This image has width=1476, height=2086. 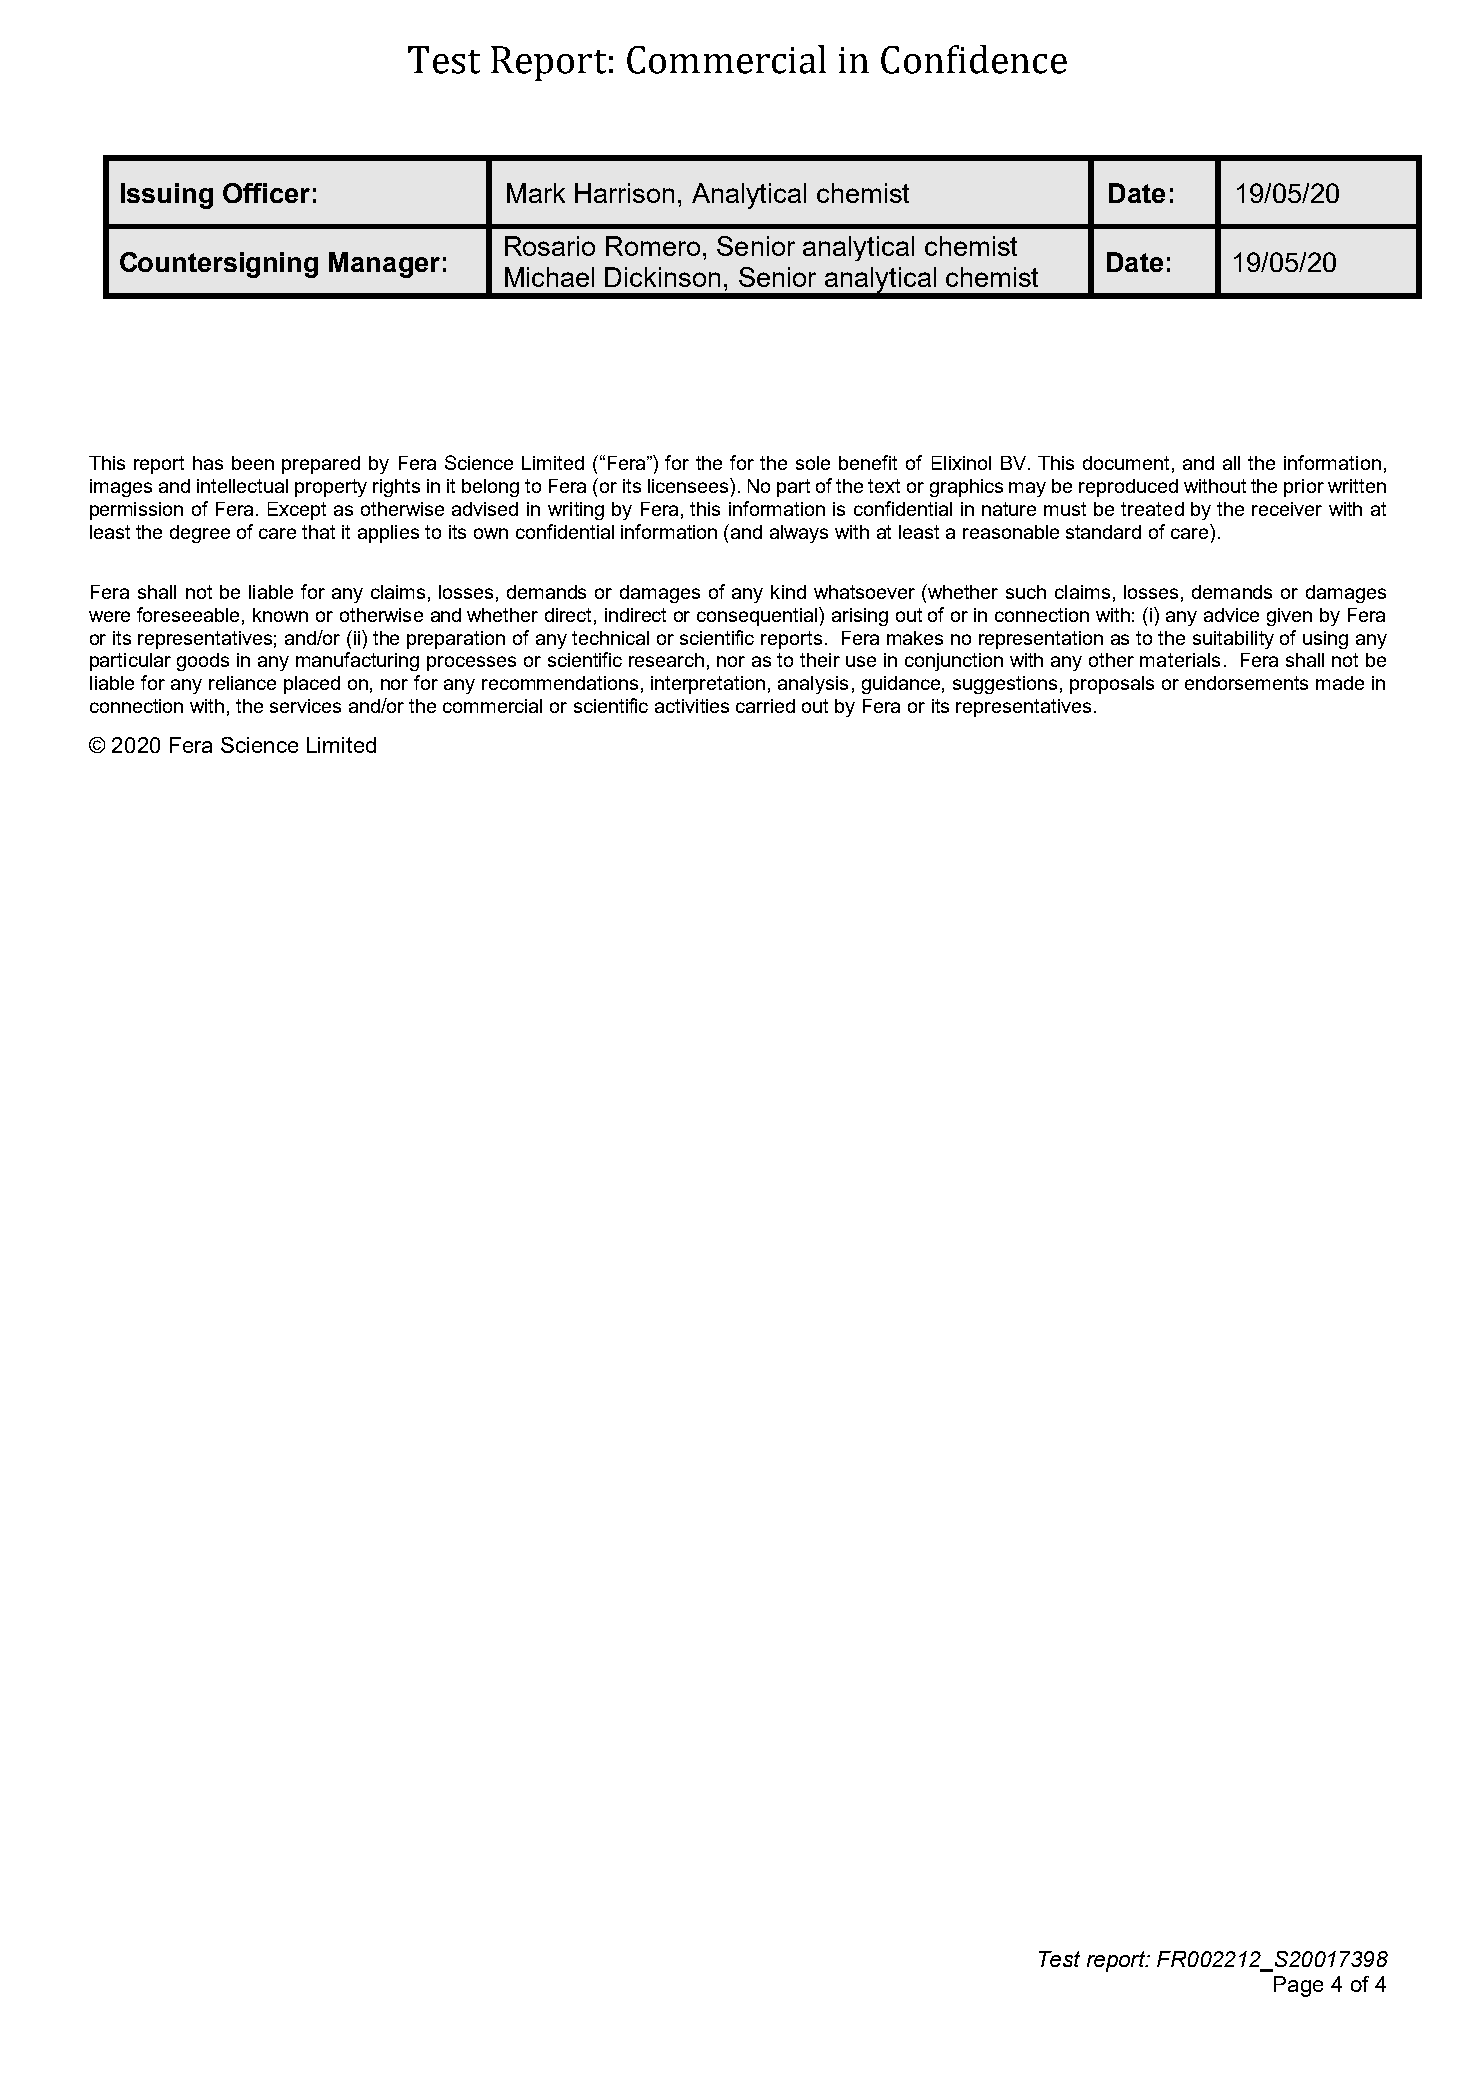 I want to click on carried, so click(x=765, y=706).
